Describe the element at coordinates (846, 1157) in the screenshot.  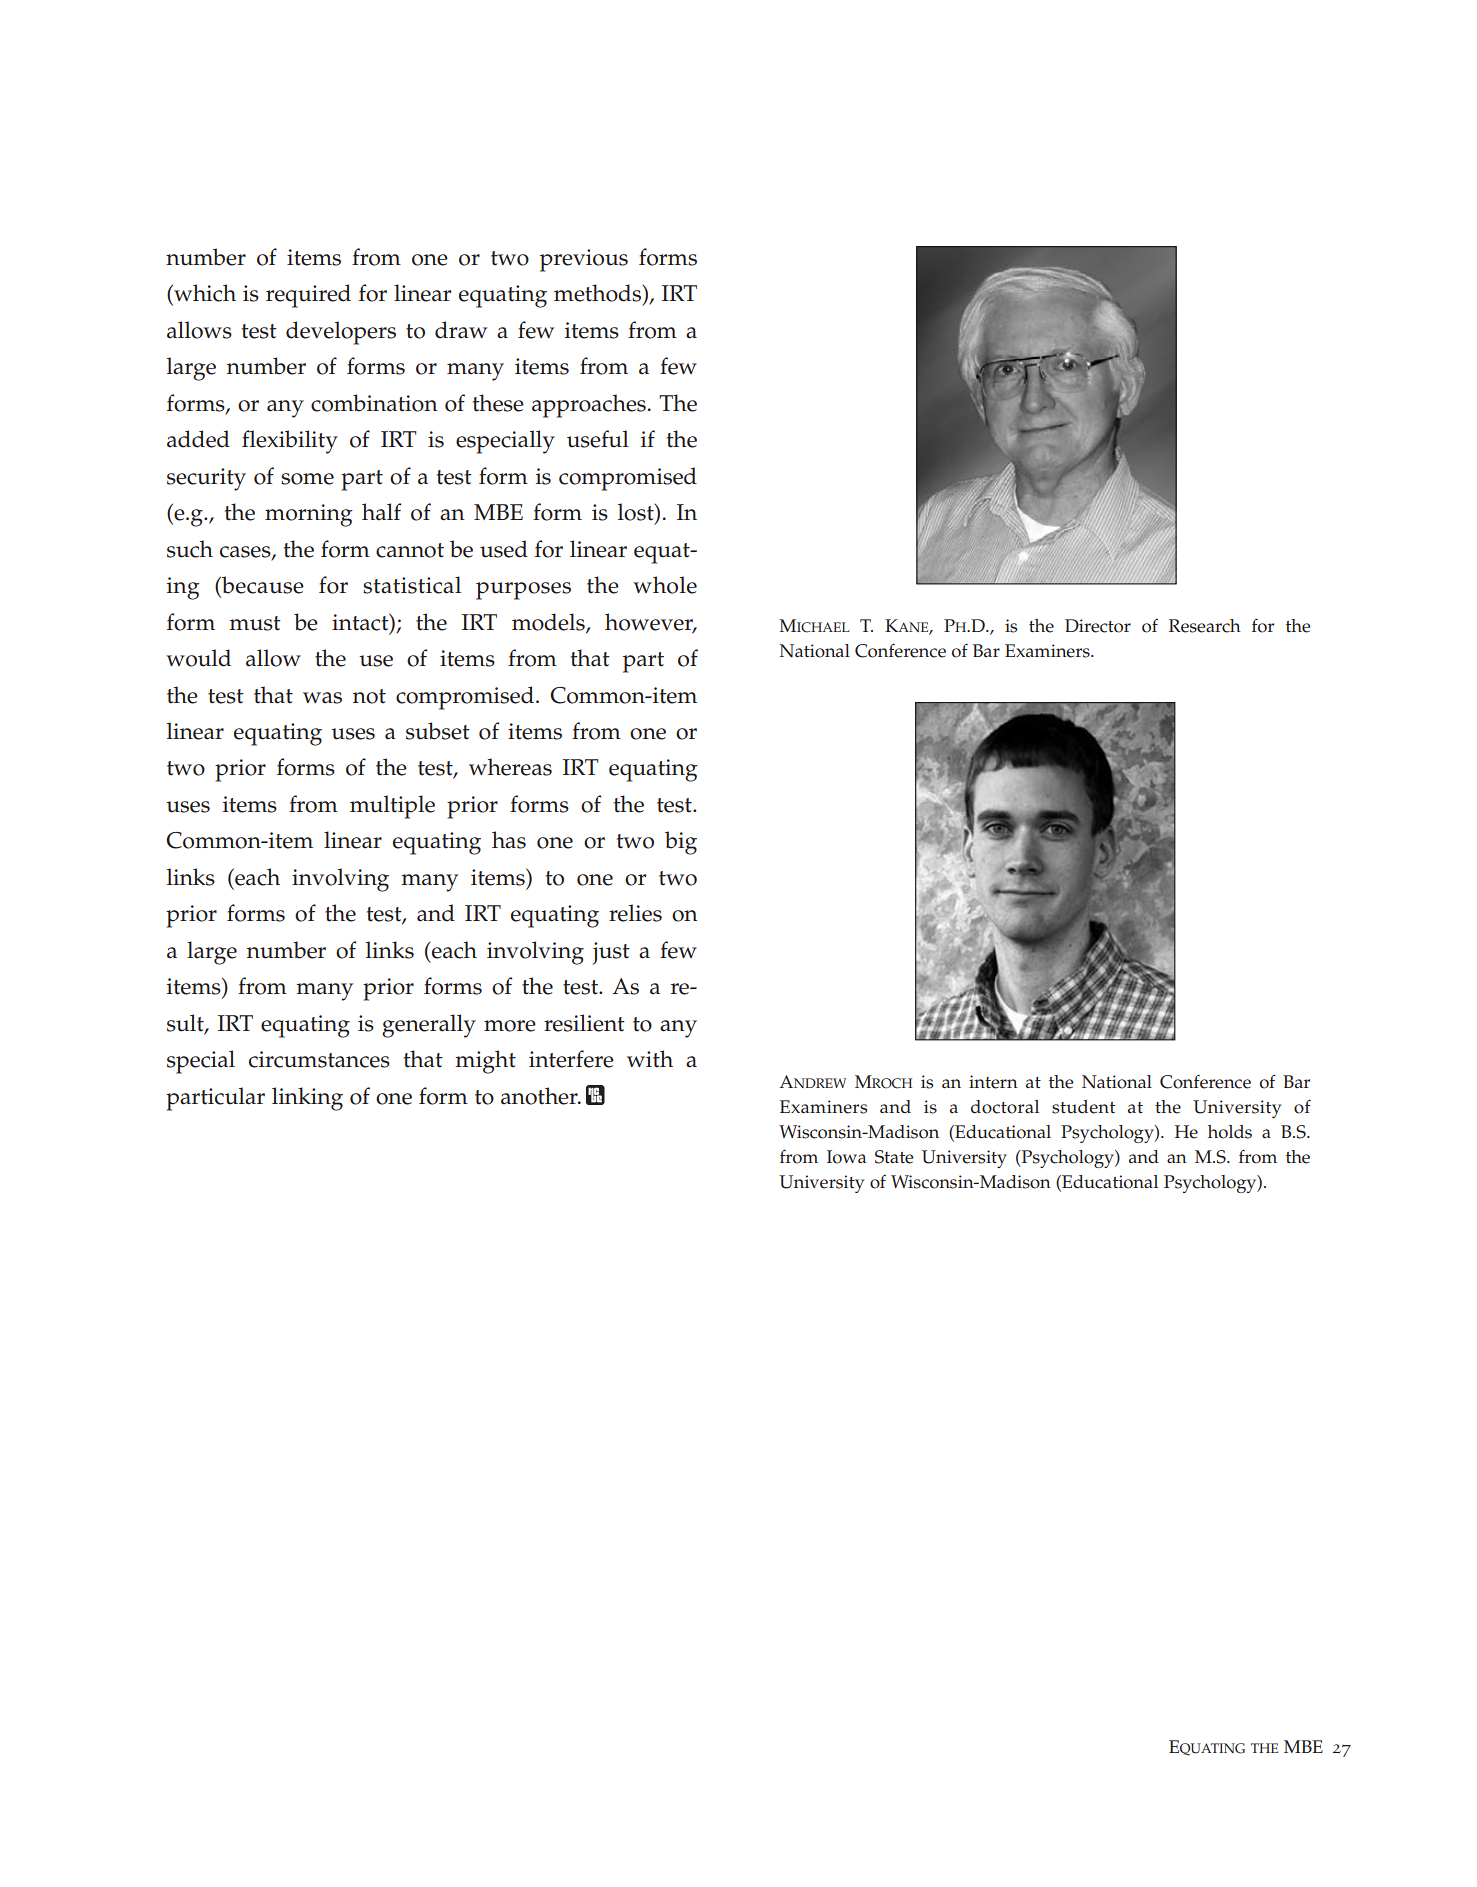
I see `Iowa` at that location.
